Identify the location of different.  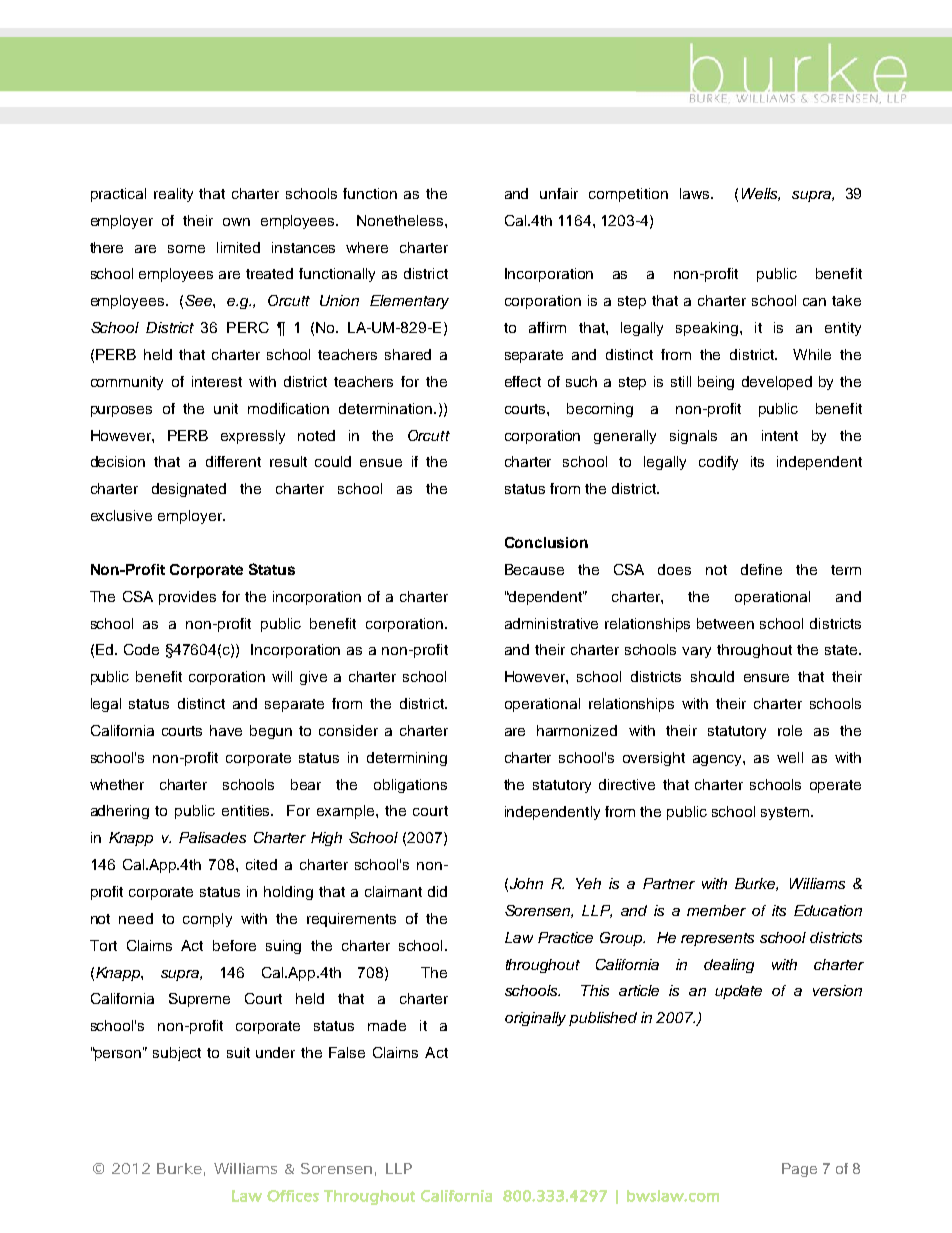
(233, 461).
